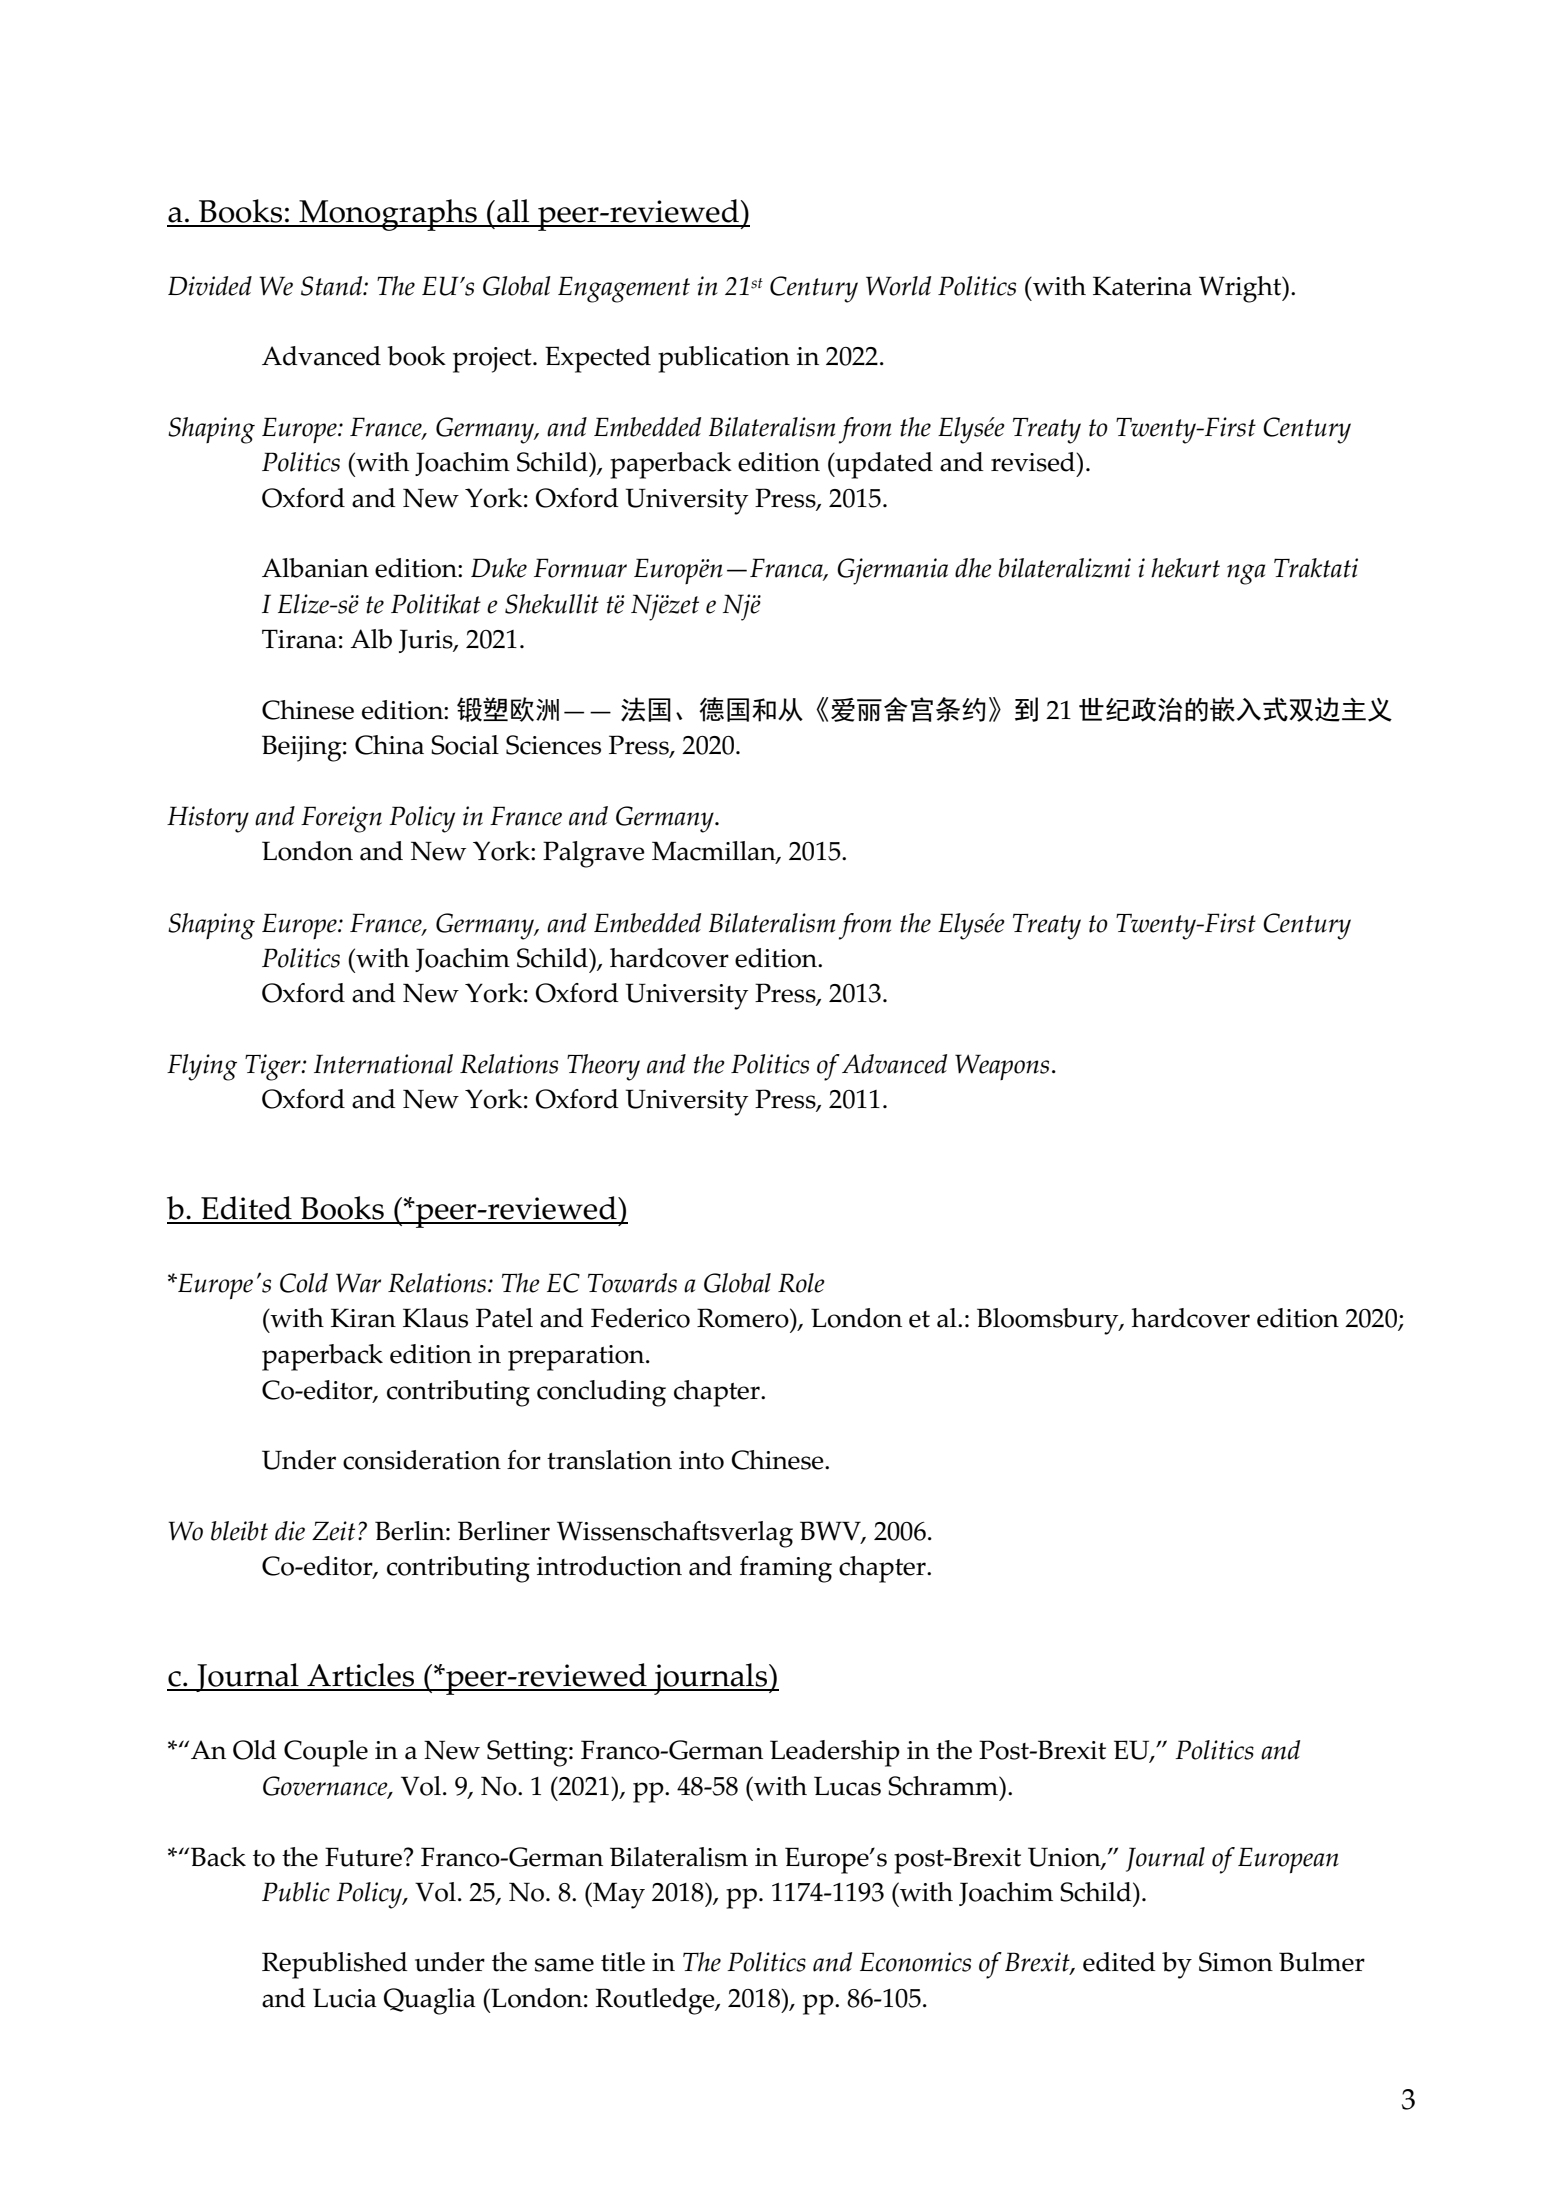 The image size is (1561, 2208). Describe the element at coordinates (333, 286) in the image. I see `Stand` at that location.
